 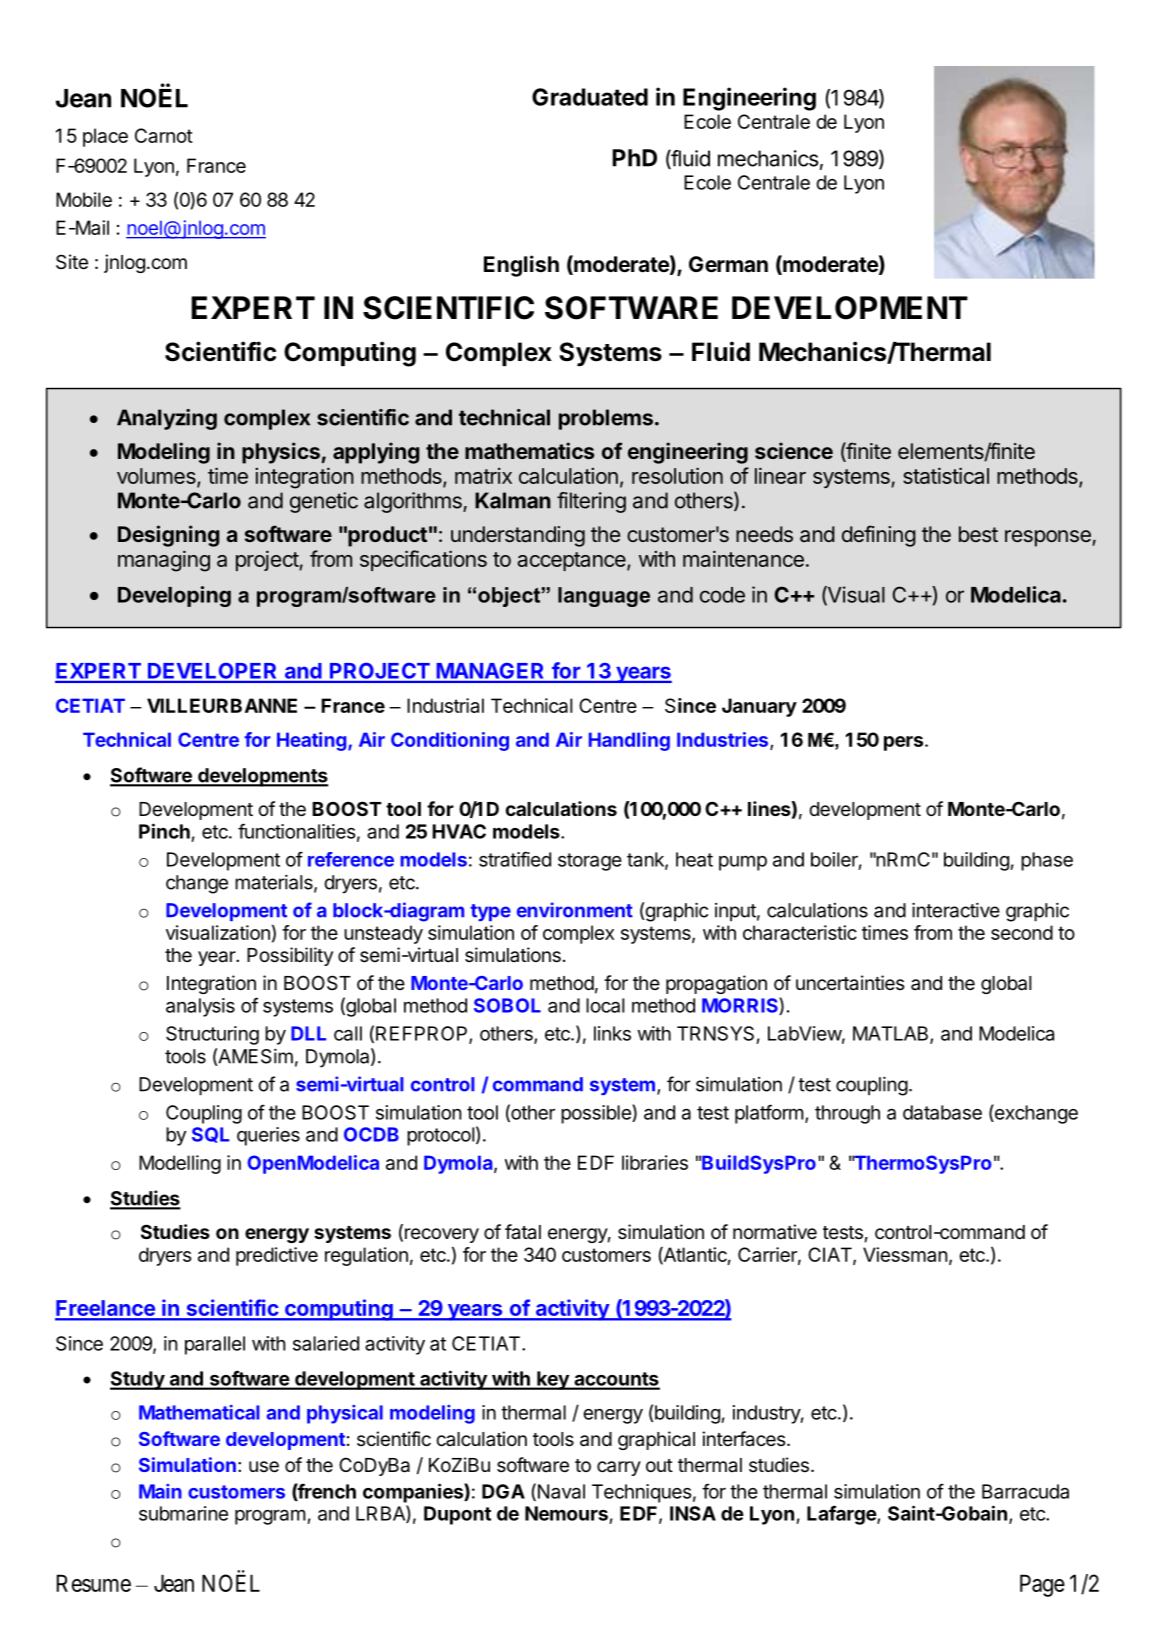 I want to click on Structuring, so click(x=212, y=1035).
